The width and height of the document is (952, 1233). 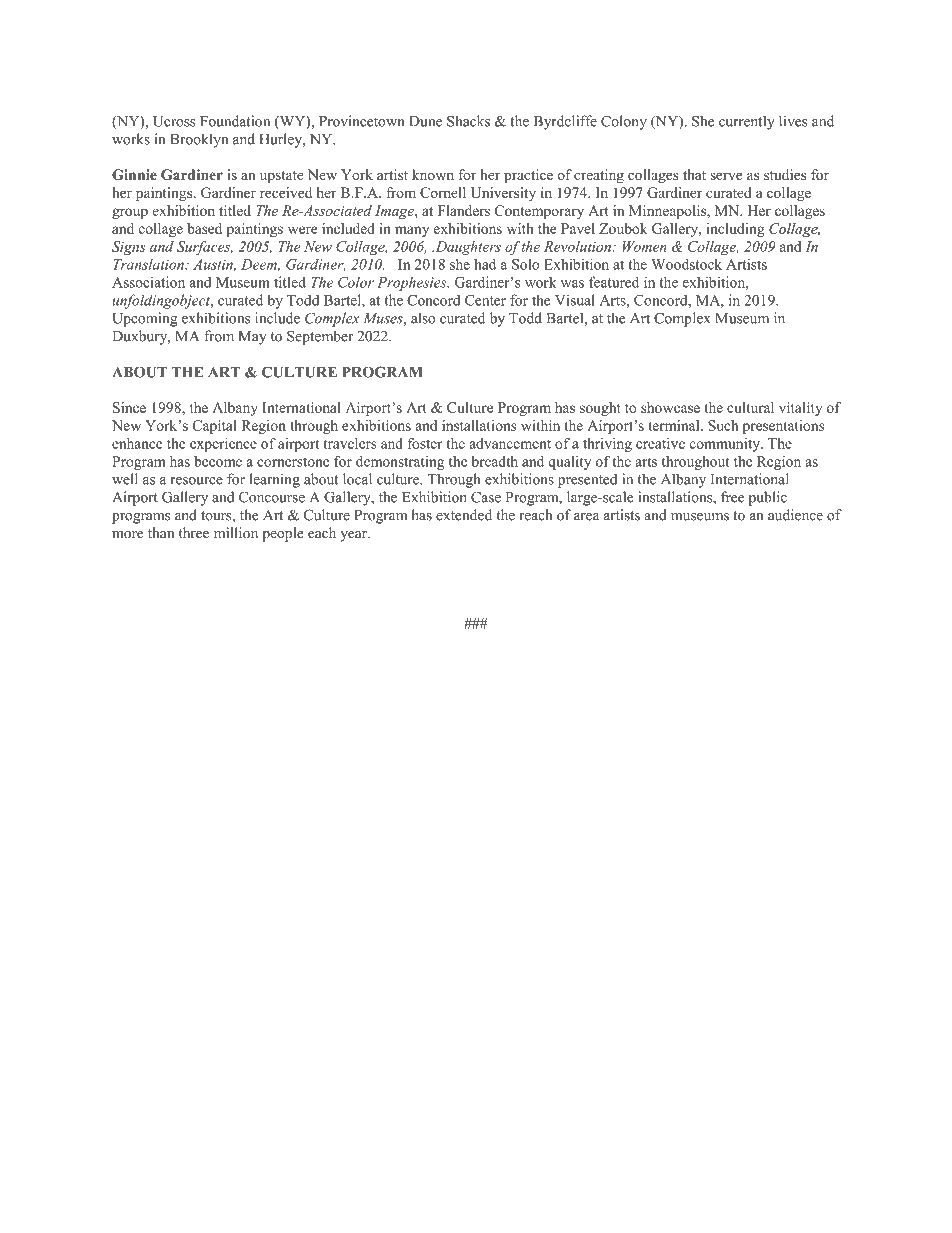 What do you see at coordinates (423, 318) in the document?
I see `also` at bounding box center [423, 318].
